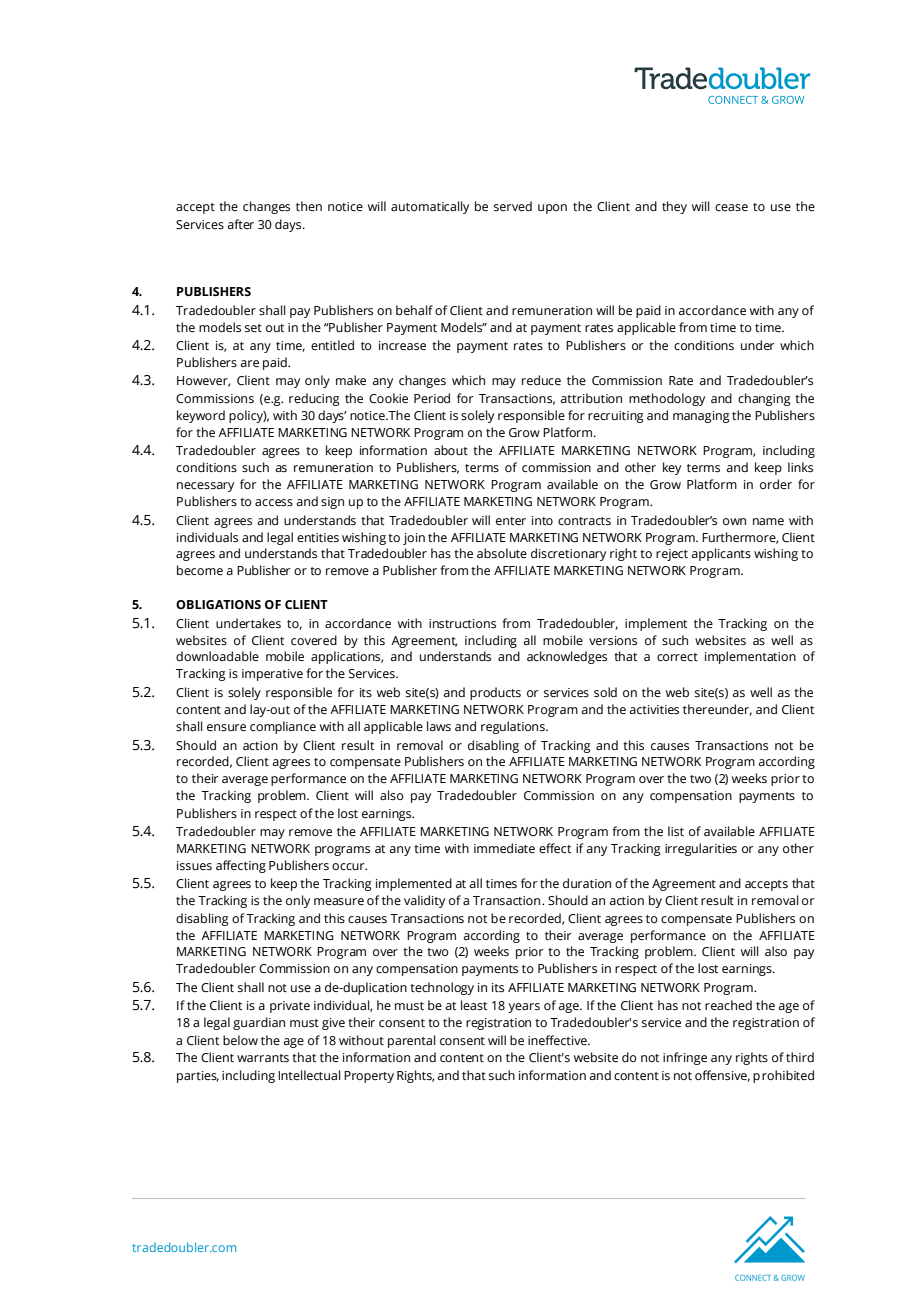  I want to click on after, so click(241, 224).
